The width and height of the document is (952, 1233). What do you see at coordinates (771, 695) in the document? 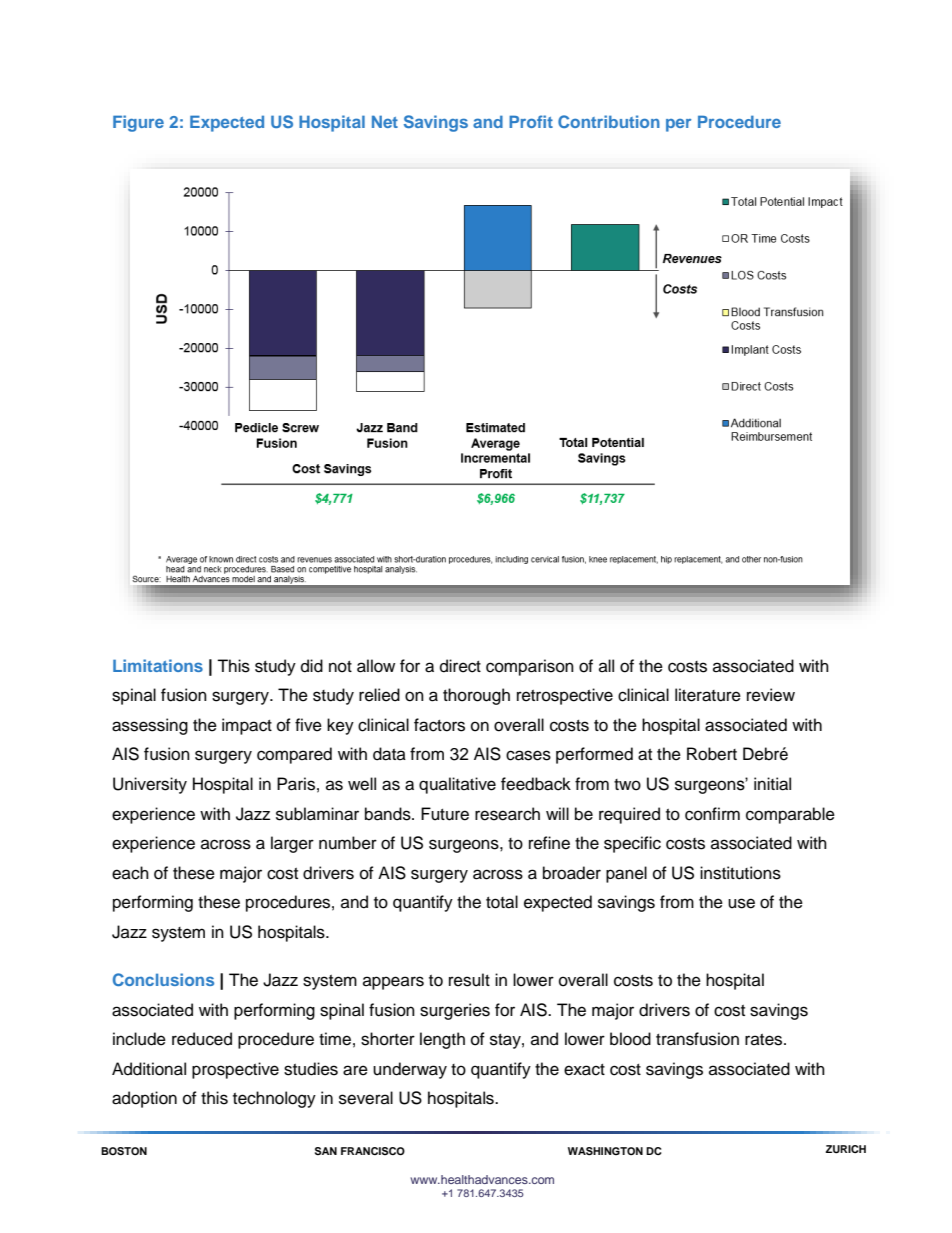
I see `review` at bounding box center [771, 695].
